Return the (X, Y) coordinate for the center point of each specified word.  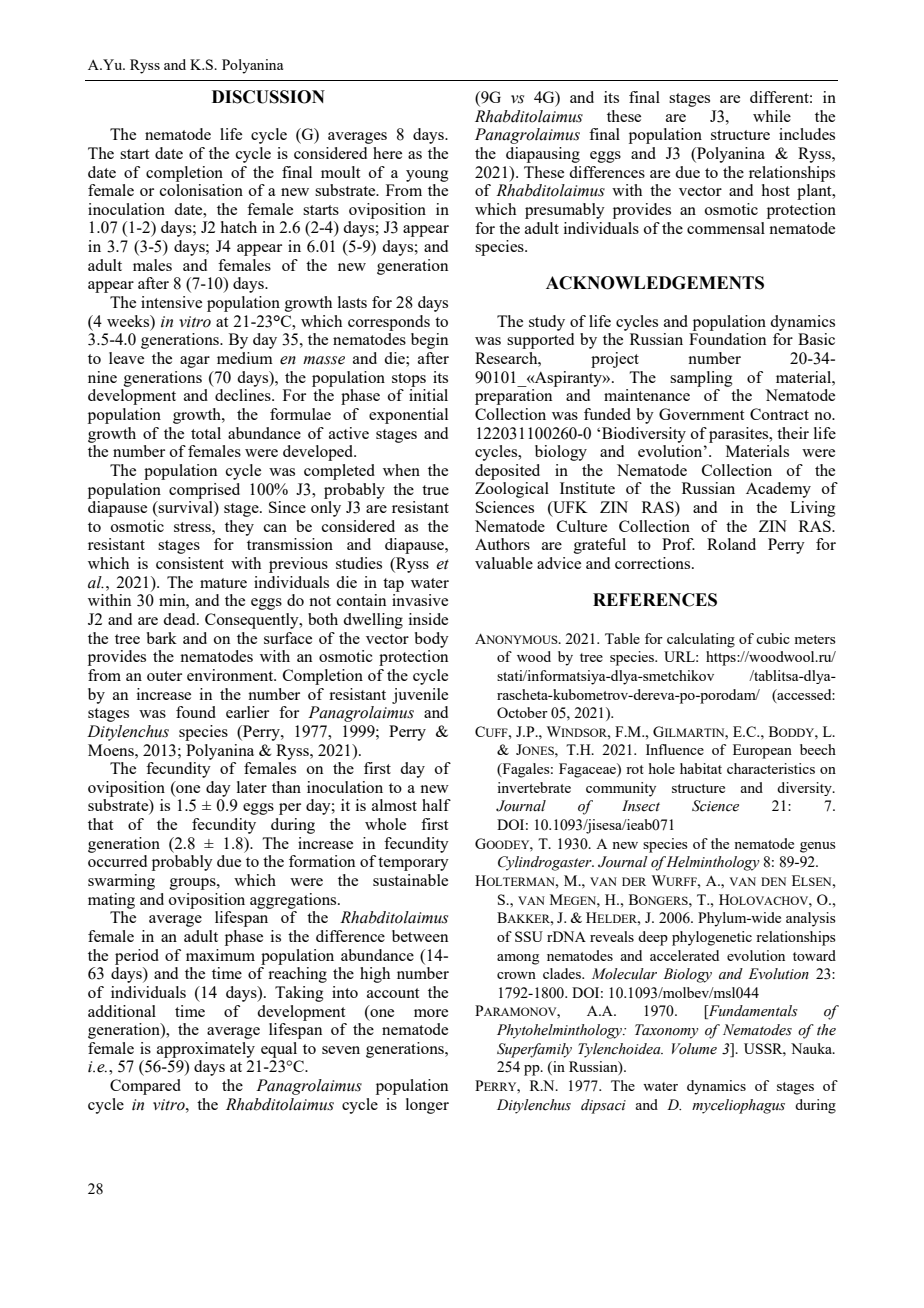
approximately (206, 1050)
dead (180, 619)
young (427, 176)
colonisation (201, 190)
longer (427, 1106)
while (772, 116)
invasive (420, 600)
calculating (701, 640)
